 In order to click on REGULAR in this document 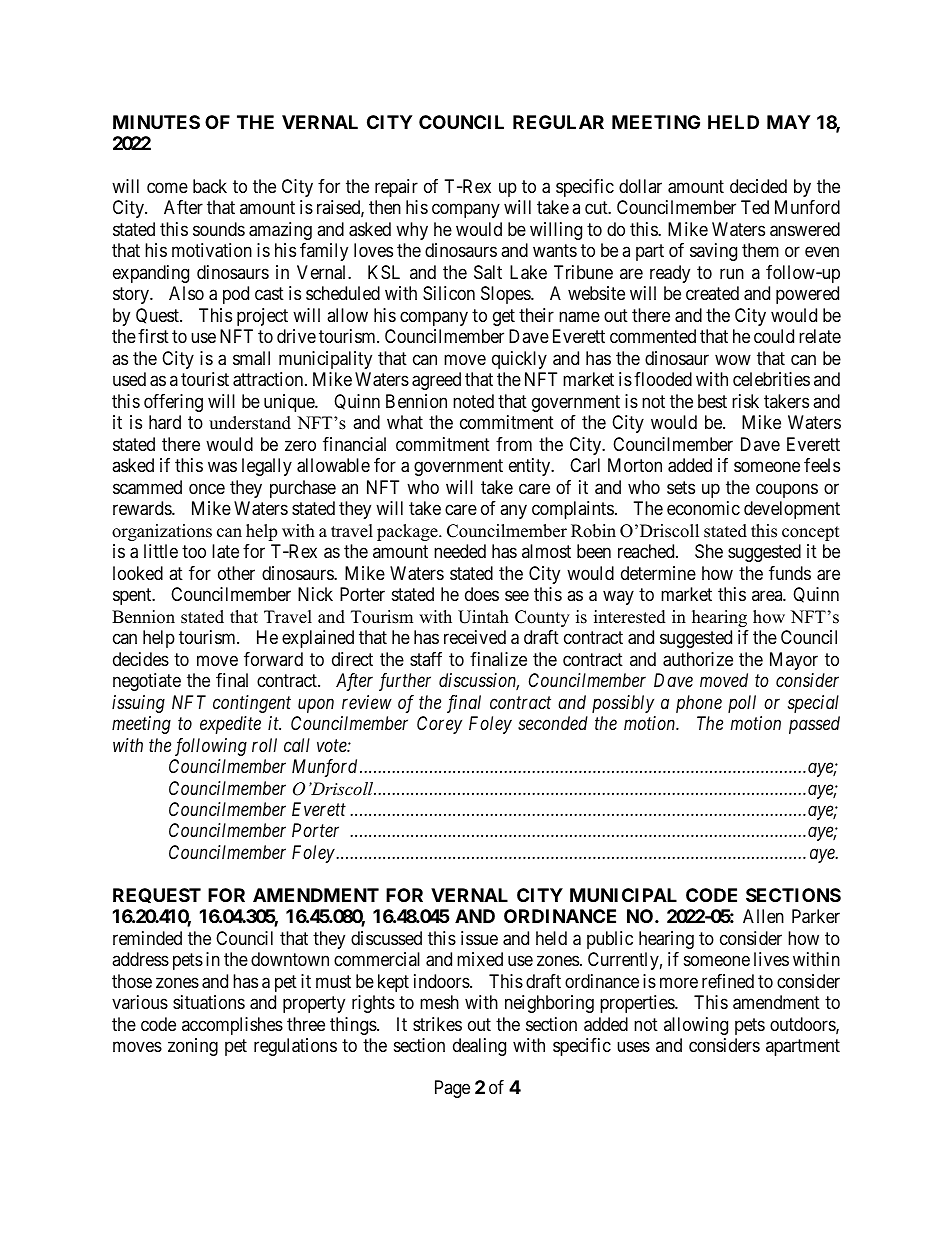, I will do `click(558, 122)`.
